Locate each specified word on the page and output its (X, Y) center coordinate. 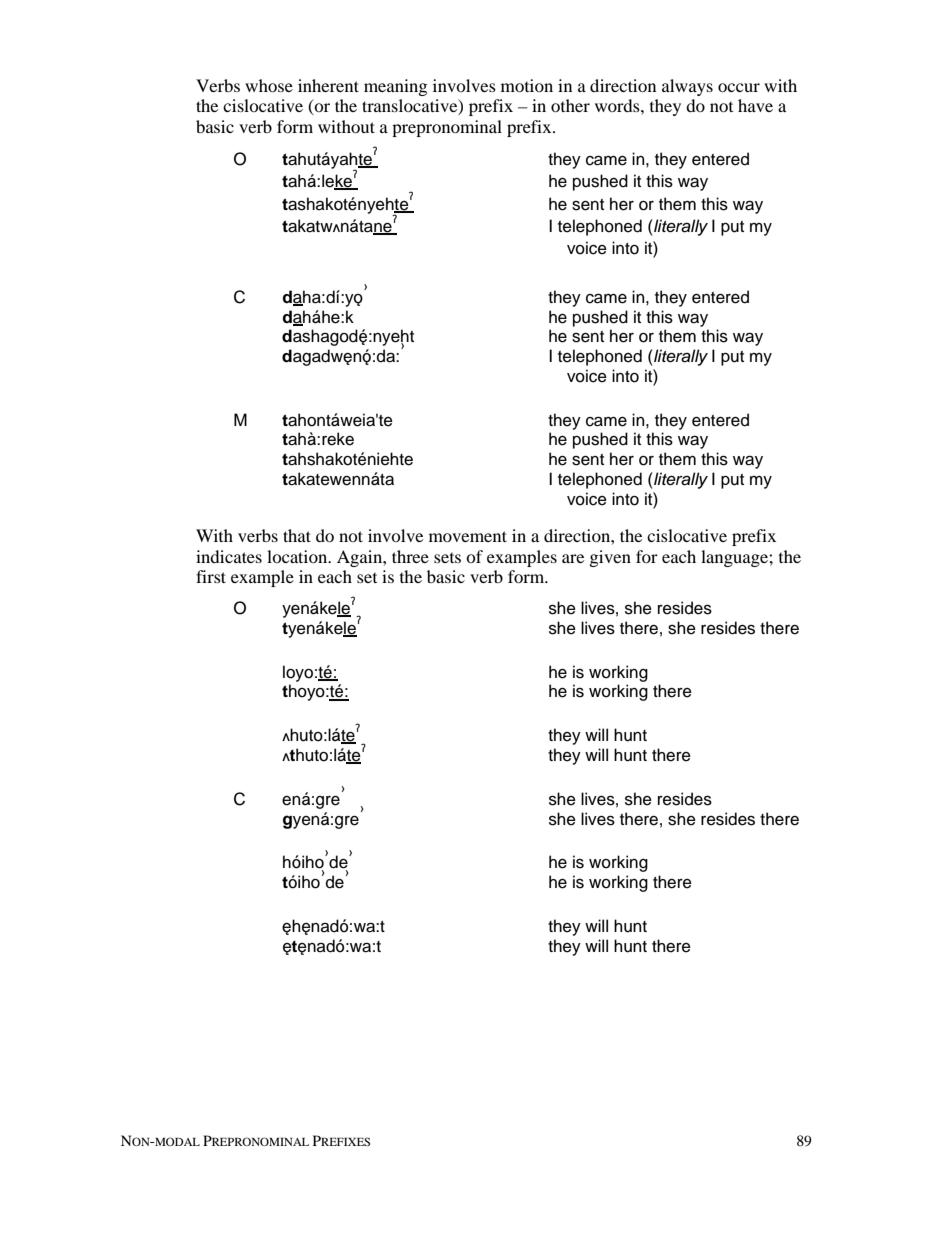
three (410, 556)
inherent (328, 85)
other (570, 105)
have (755, 105)
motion (527, 85)
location (298, 556)
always (687, 87)
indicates (229, 556)
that (297, 535)
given (610, 558)
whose (269, 85)
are (573, 558)
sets (447, 558)
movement (468, 536)
